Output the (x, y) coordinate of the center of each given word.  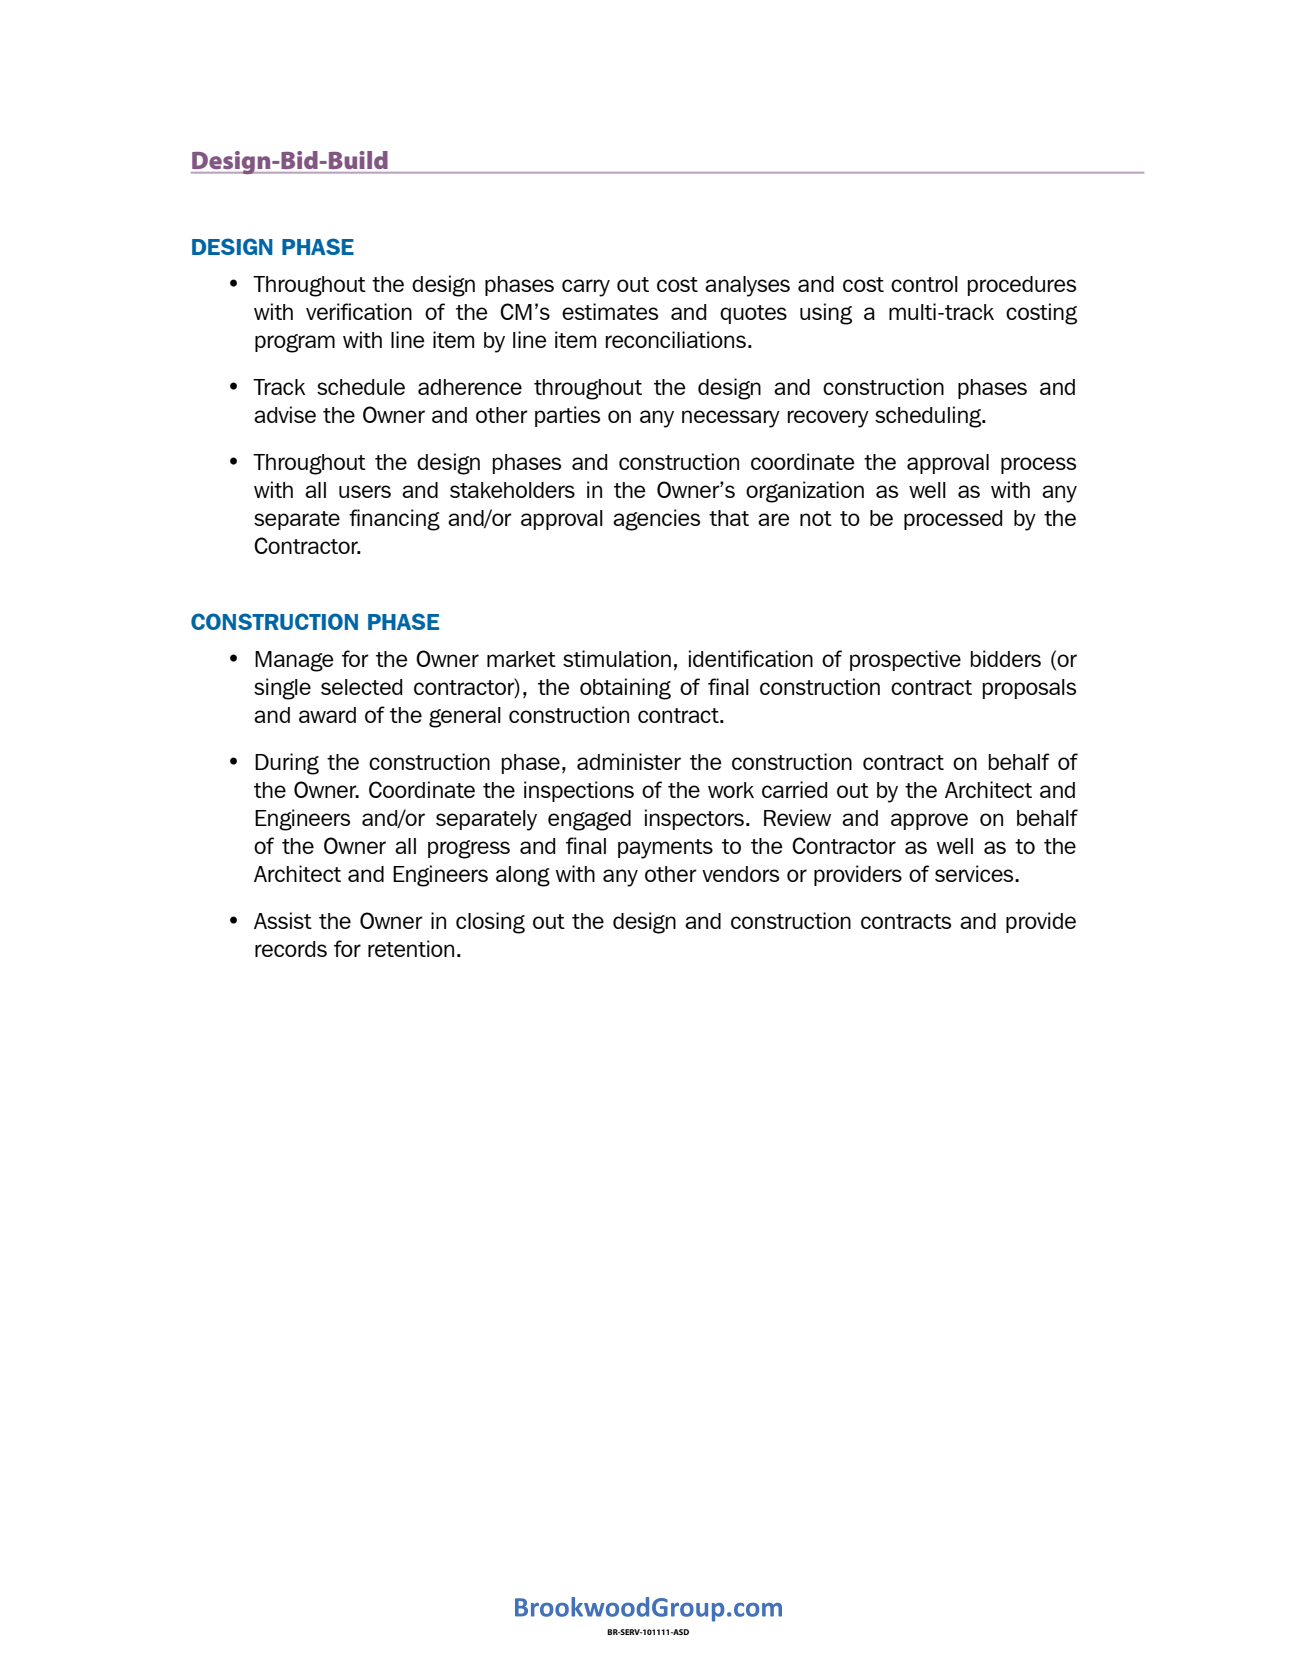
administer (629, 761)
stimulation (617, 658)
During (287, 764)
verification (359, 311)
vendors (740, 874)
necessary (731, 419)
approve (929, 821)
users (365, 491)
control (924, 284)
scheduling (929, 417)
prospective (905, 660)
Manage (294, 661)
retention (411, 948)
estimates (610, 311)
